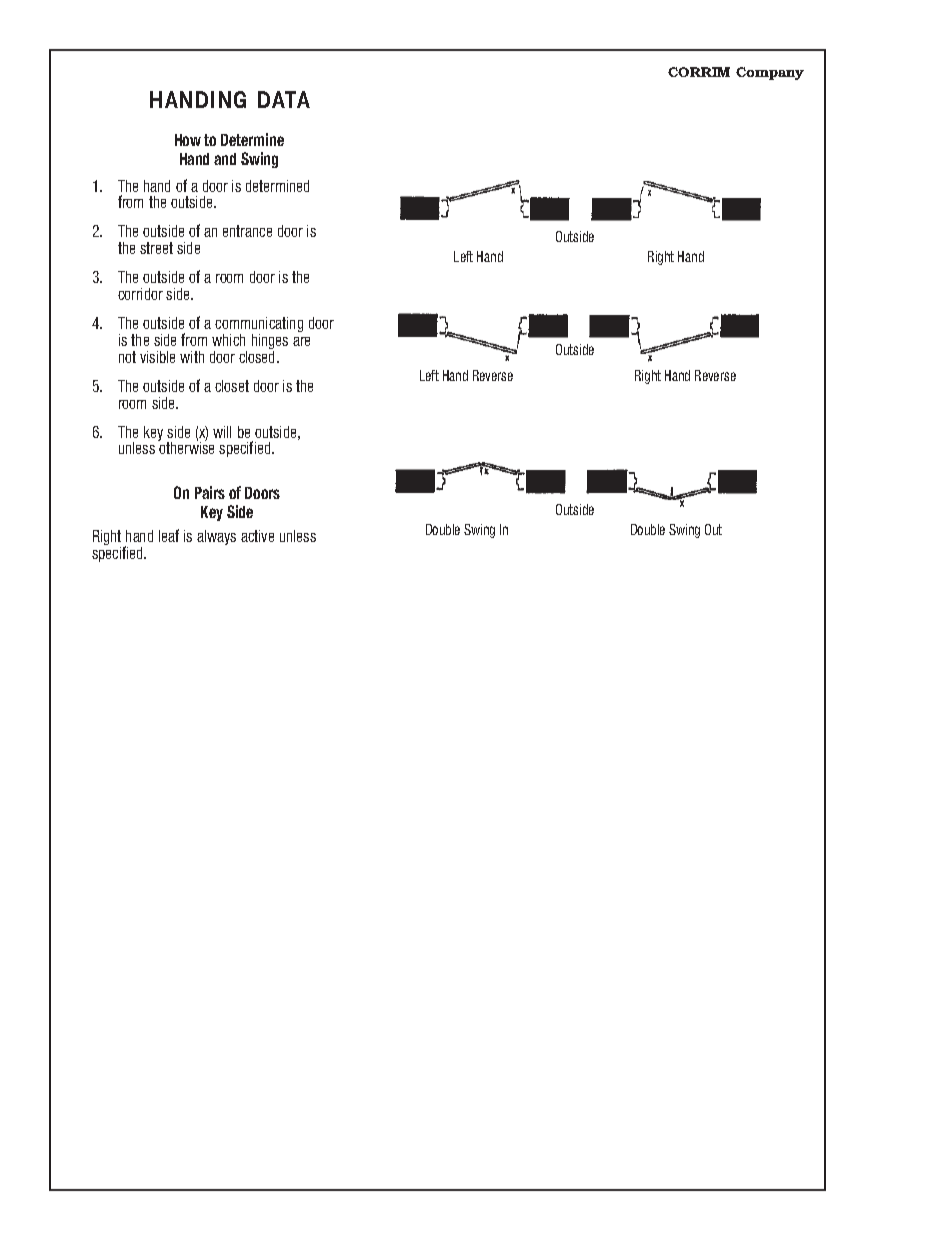  I want to click on DATA, so click(284, 99).
